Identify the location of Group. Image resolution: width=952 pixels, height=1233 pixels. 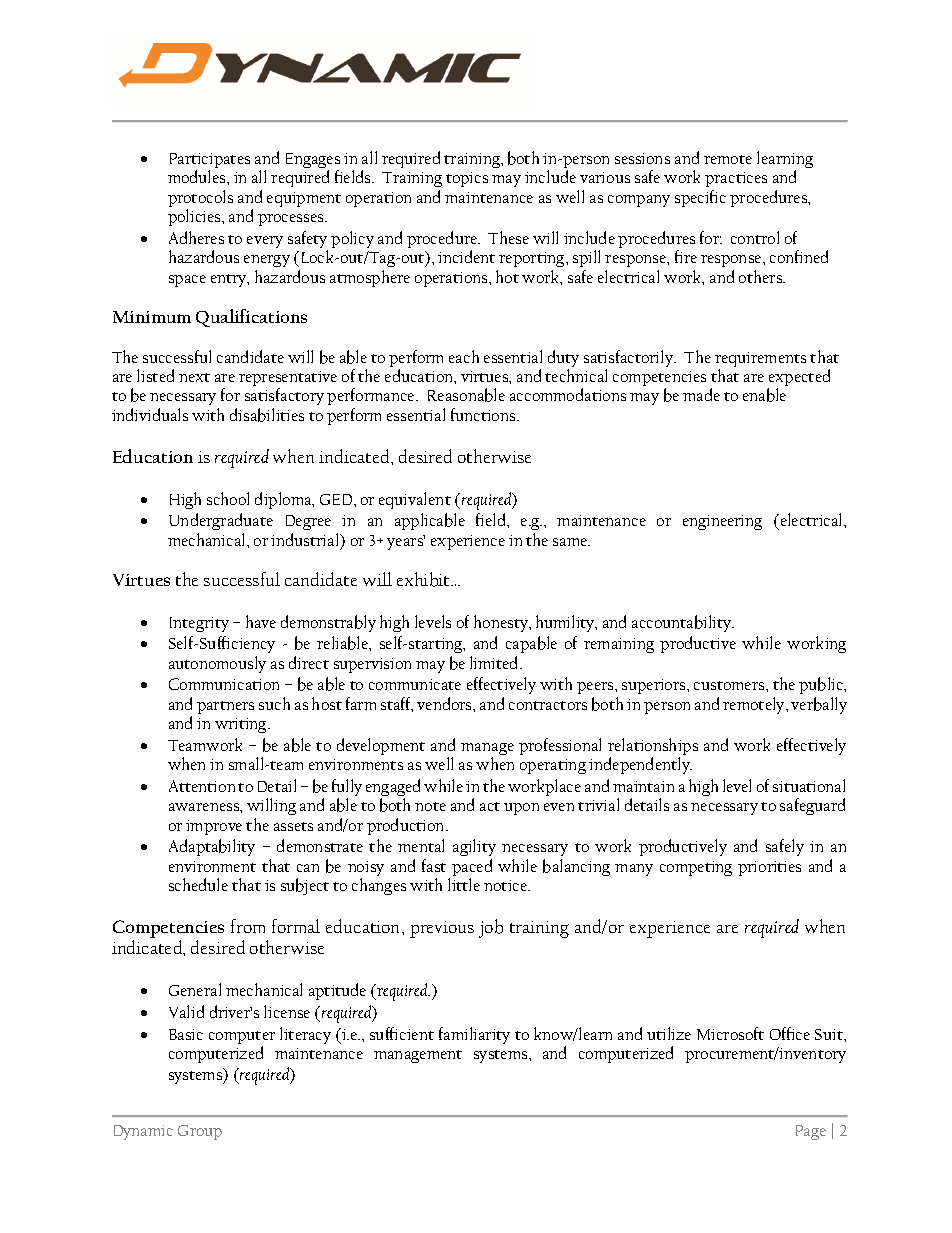
(200, 1132).
